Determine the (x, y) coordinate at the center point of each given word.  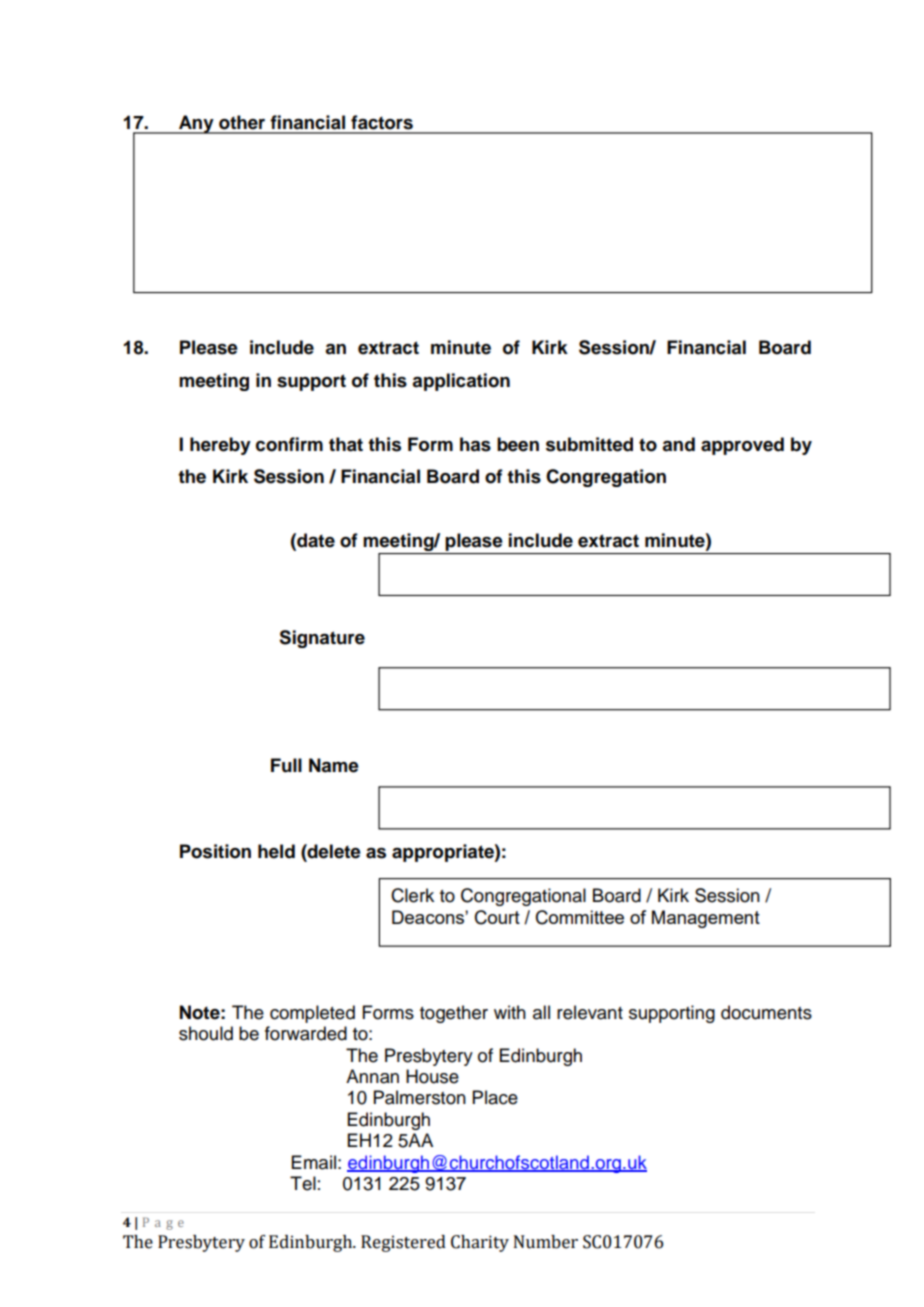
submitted (589, 444)
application (461, 382)
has (475, 444)
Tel (303, 1183)
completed (312, 1014)
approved (742, 446)
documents (766, 1012)
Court (497, 917)
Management (706, 919)
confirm (289, 444)
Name (334, 765)
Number (546, 1242)
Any (196, 124)
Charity (480, 1243)
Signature (322, 639)
